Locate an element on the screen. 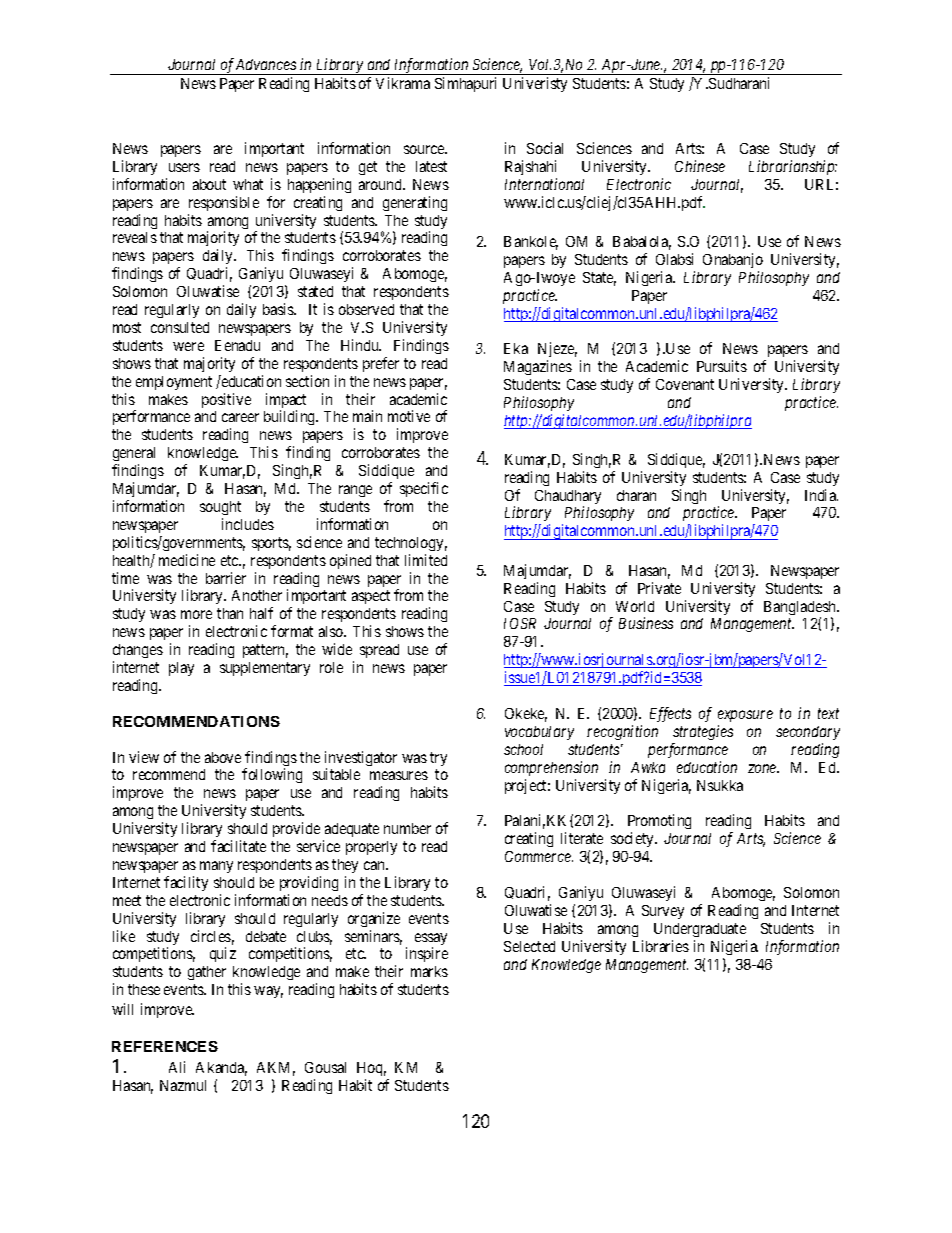  medicine is located at coordinates (187, 560).
